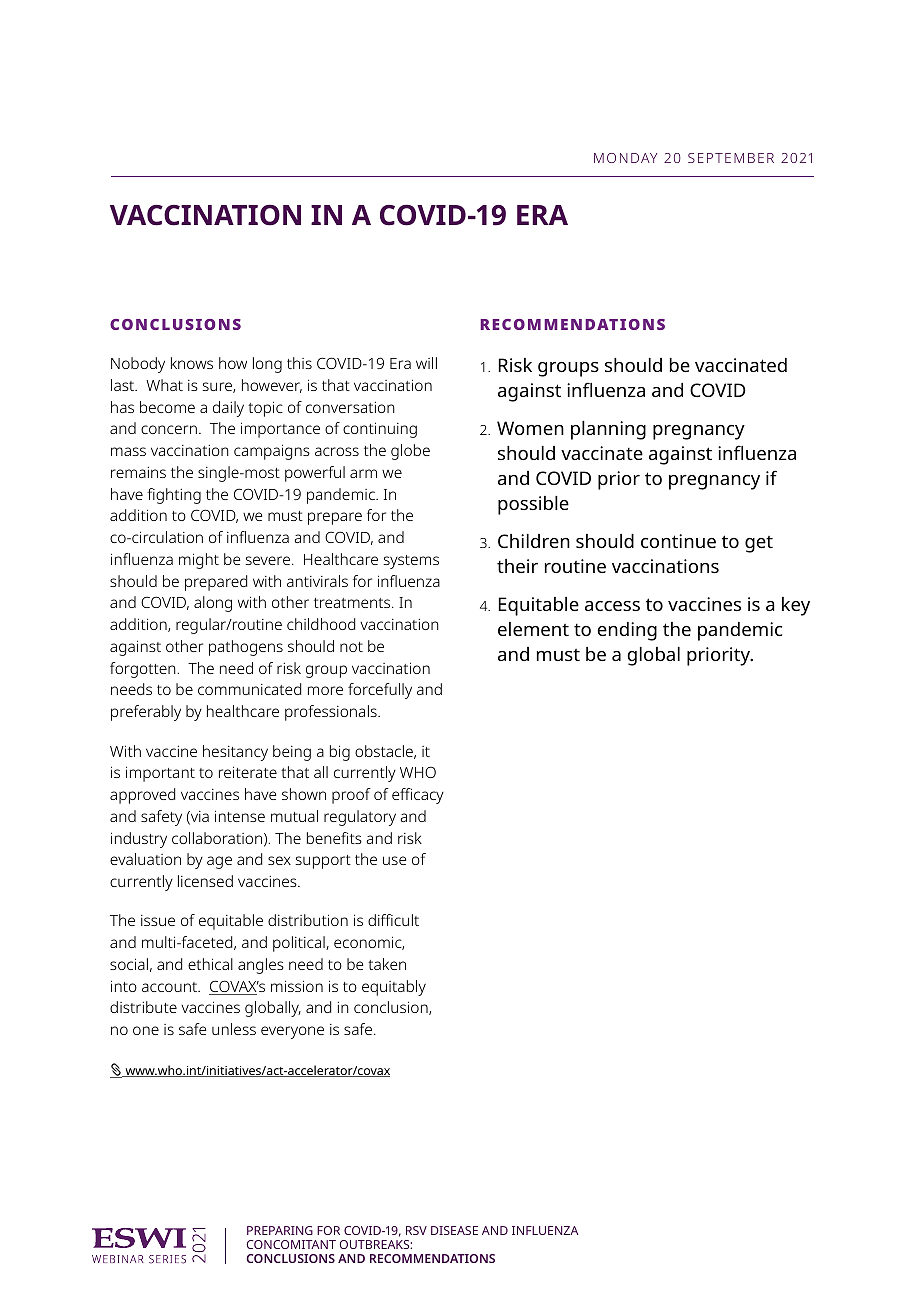 The image size is (924, 1308). What do you see at coordinates (411, 562) in the image?
I see `systems` at bounding box center [411, 562].
